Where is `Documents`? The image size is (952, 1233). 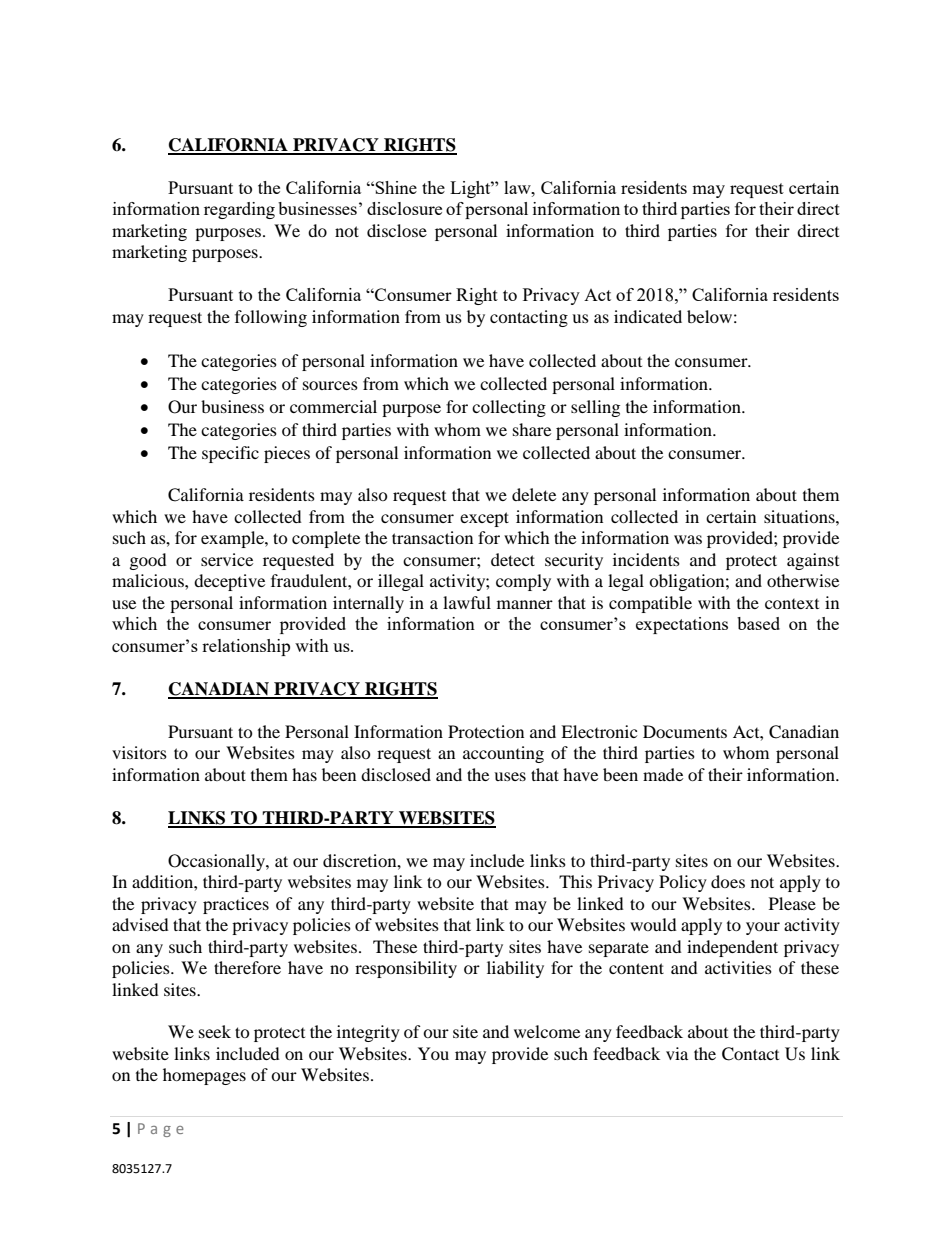
Documents is located at coordinates (685, 731).
